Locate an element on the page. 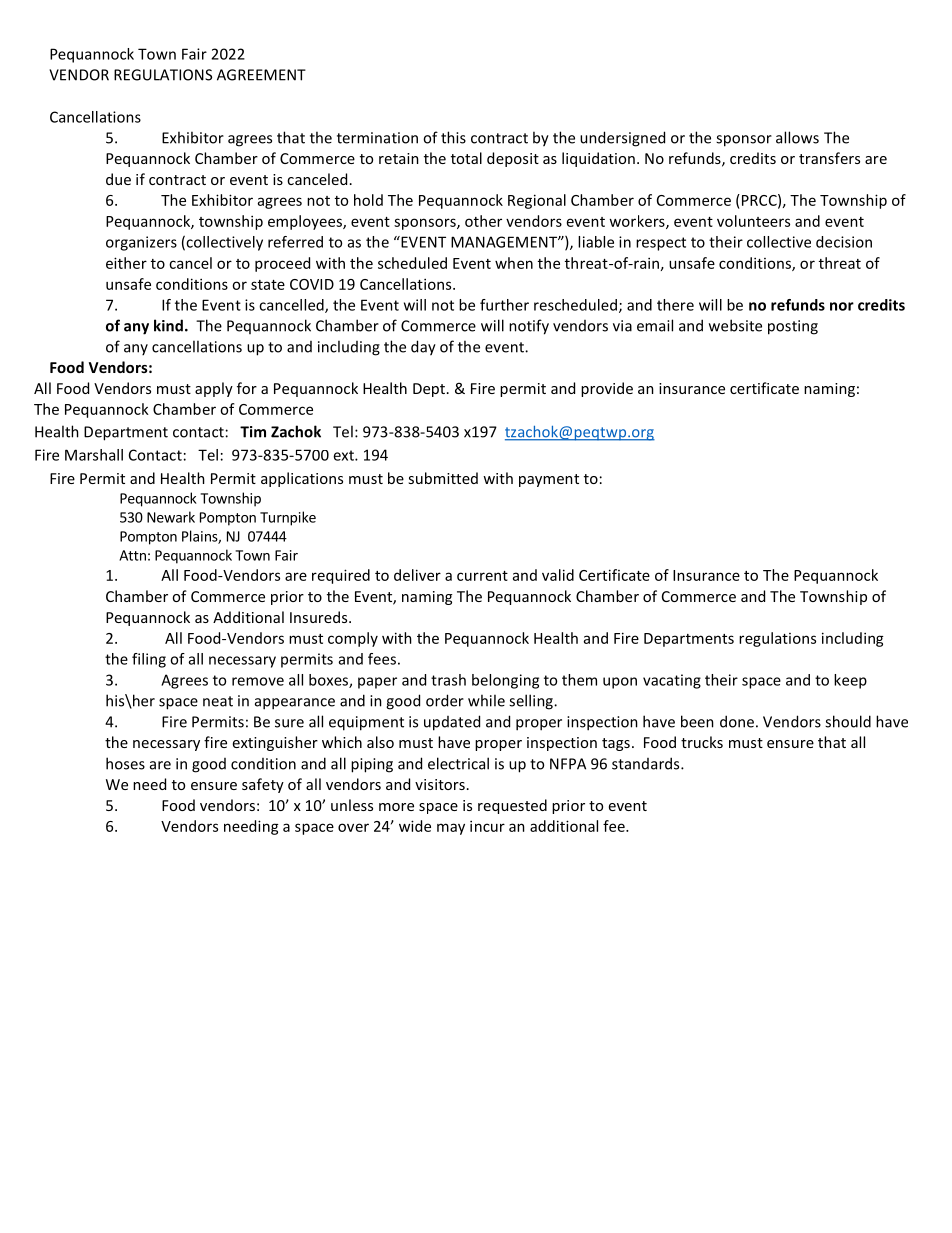 Image resolution: width=952 pixels, height=1233 pixels. there is located at coordinates (675, 305).
